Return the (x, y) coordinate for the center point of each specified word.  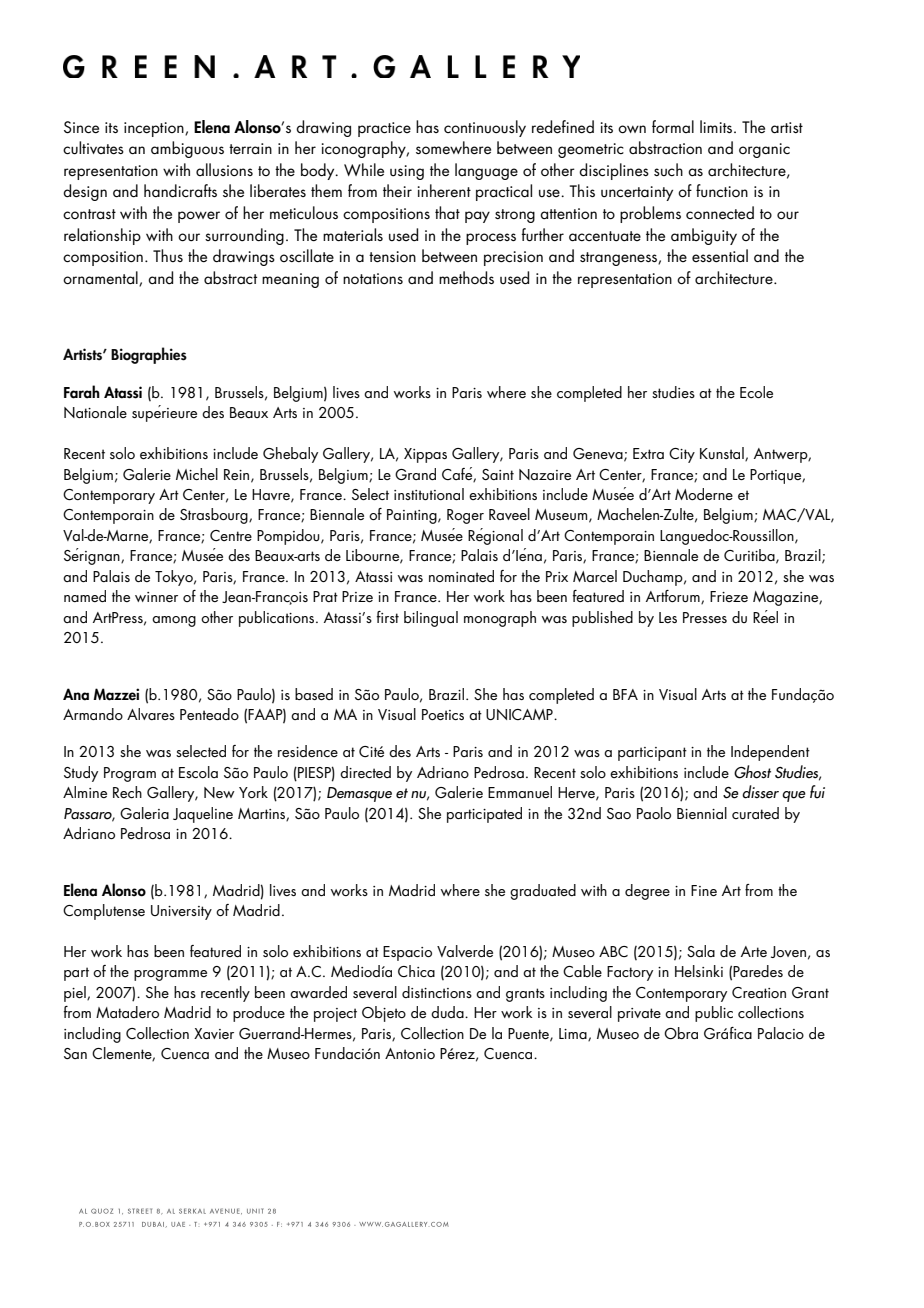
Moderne (704, 494)
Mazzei (116, 694)
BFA (625, 694)
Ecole (756, 392)
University (181, 912)
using (407, 172)
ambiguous (187, 149)
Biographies (149, 355)
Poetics (443, 714)
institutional (429, 494)
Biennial (702, 813)
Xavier (214, 1033)
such (668, 169)
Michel (197, 474)
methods (466, 277)
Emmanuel (520, 792)
